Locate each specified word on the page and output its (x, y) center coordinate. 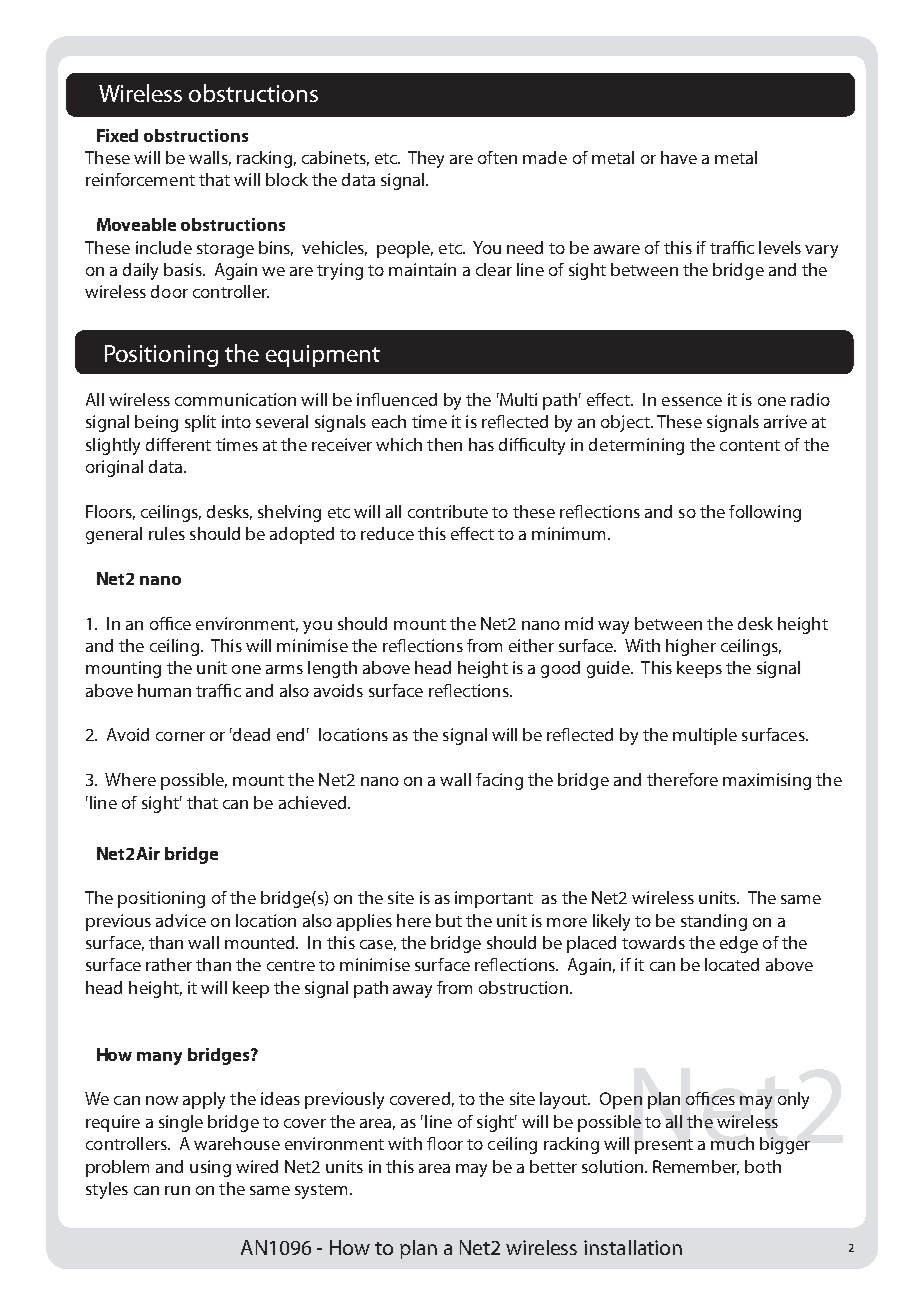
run (177, 1190)
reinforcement (140, 179)
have (679, 157)
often (497, 157)
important (494, 899)
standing (714, 922)
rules (167, 533)
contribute (448, 511)
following (765, 513)
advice (181, 920)
